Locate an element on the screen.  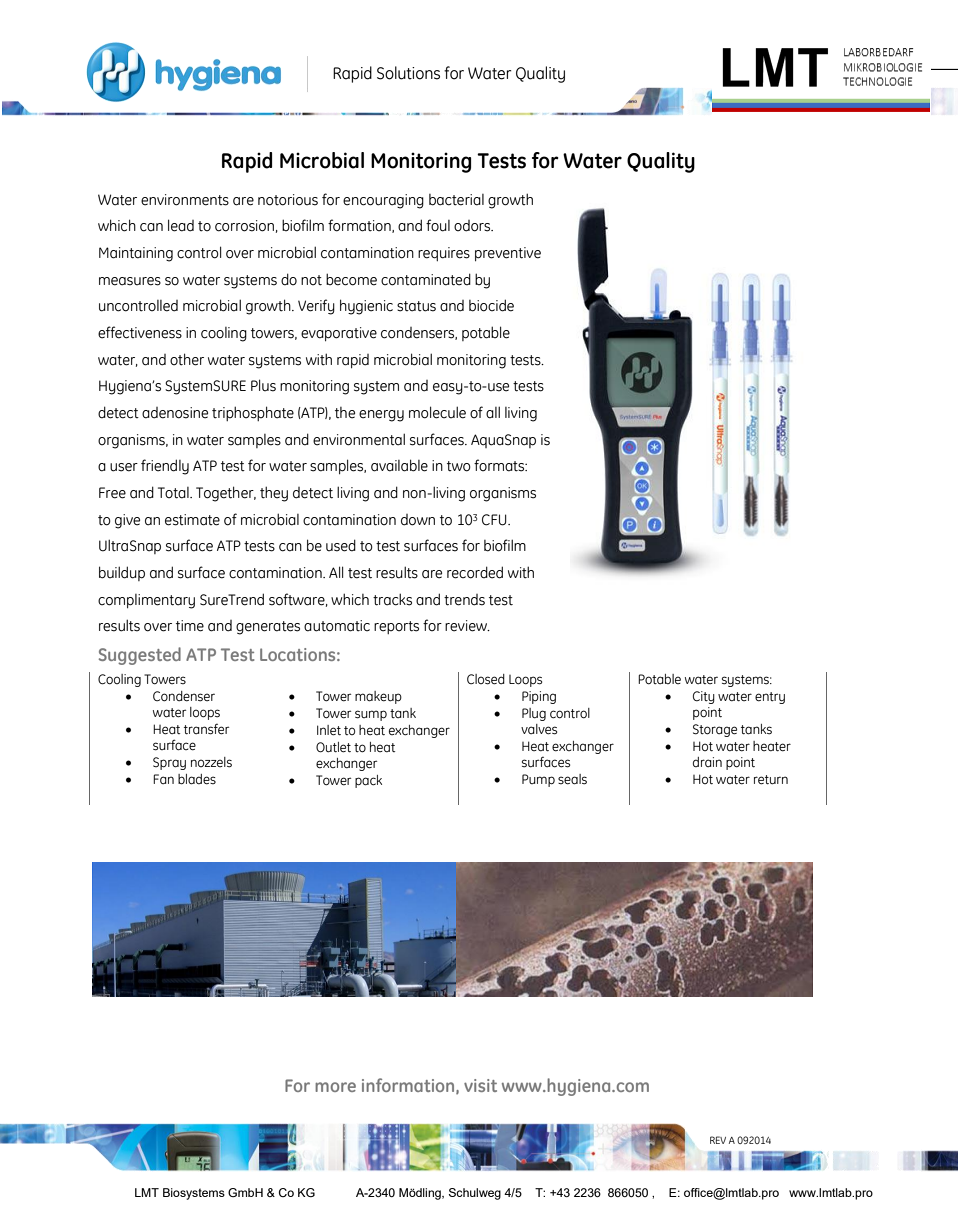
complimentary is located at coordinates (146, 601).
